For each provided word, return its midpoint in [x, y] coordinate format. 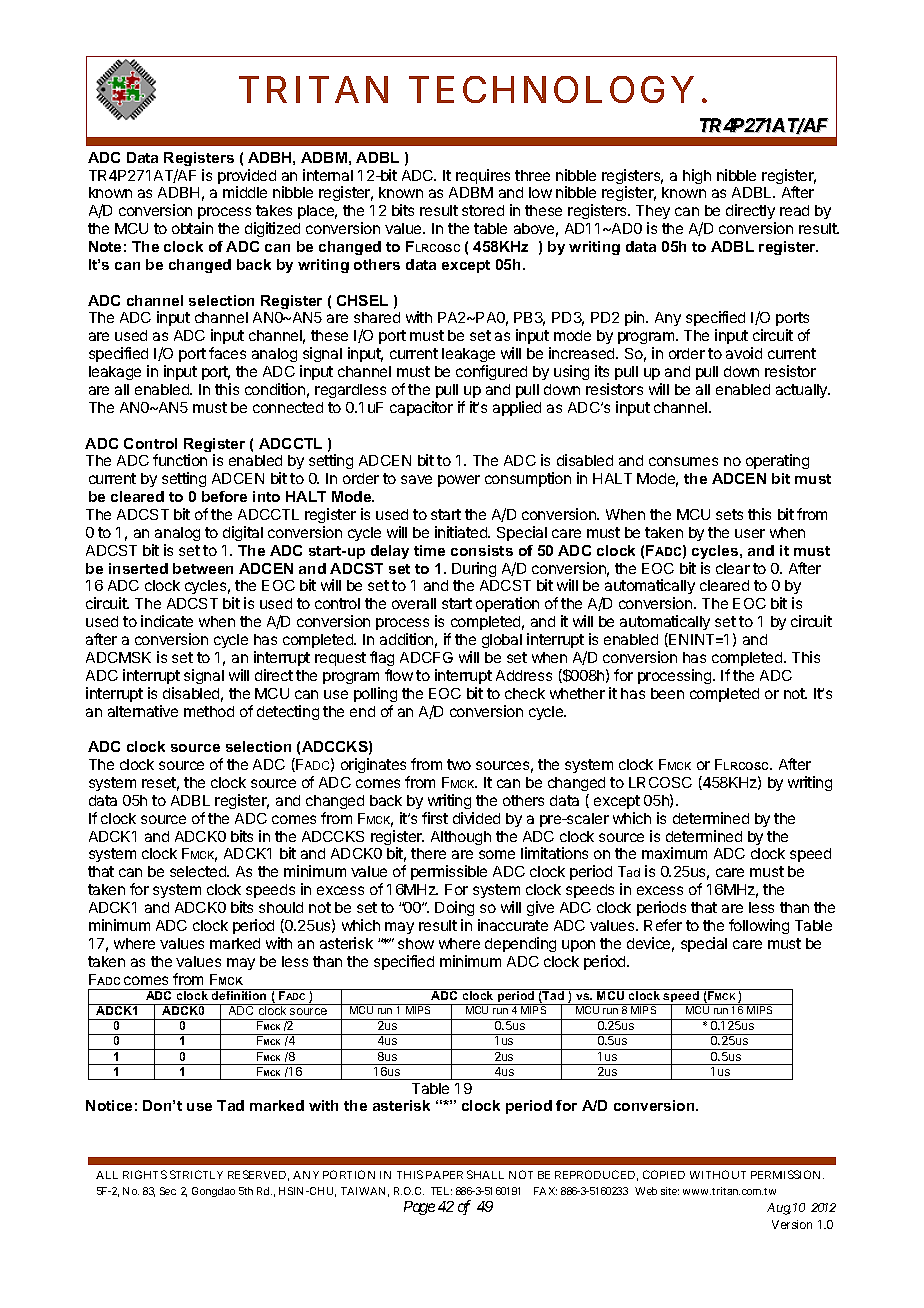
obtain [192, 228]
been [667, 693]
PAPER [444, 1175]
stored [483, 210]
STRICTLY [196, 1174]
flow [399, 675]
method [209, 711]
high [697, 176]
